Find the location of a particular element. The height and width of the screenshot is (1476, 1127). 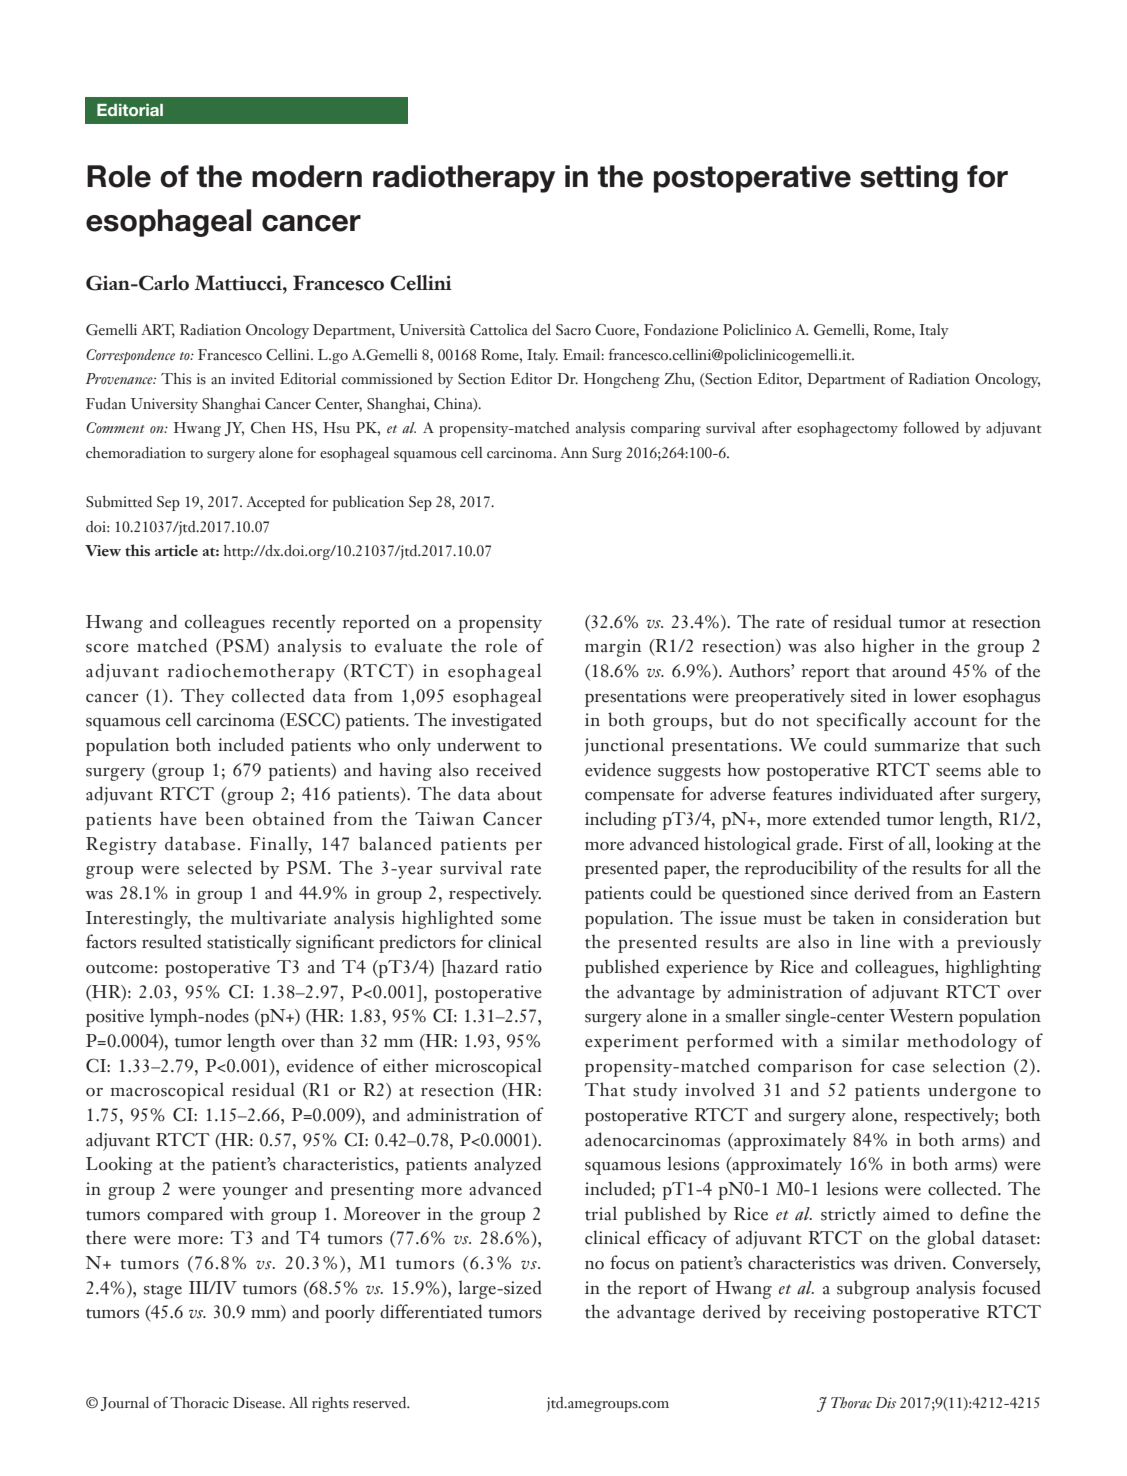

individuated is located at coordinates (886, 793).
